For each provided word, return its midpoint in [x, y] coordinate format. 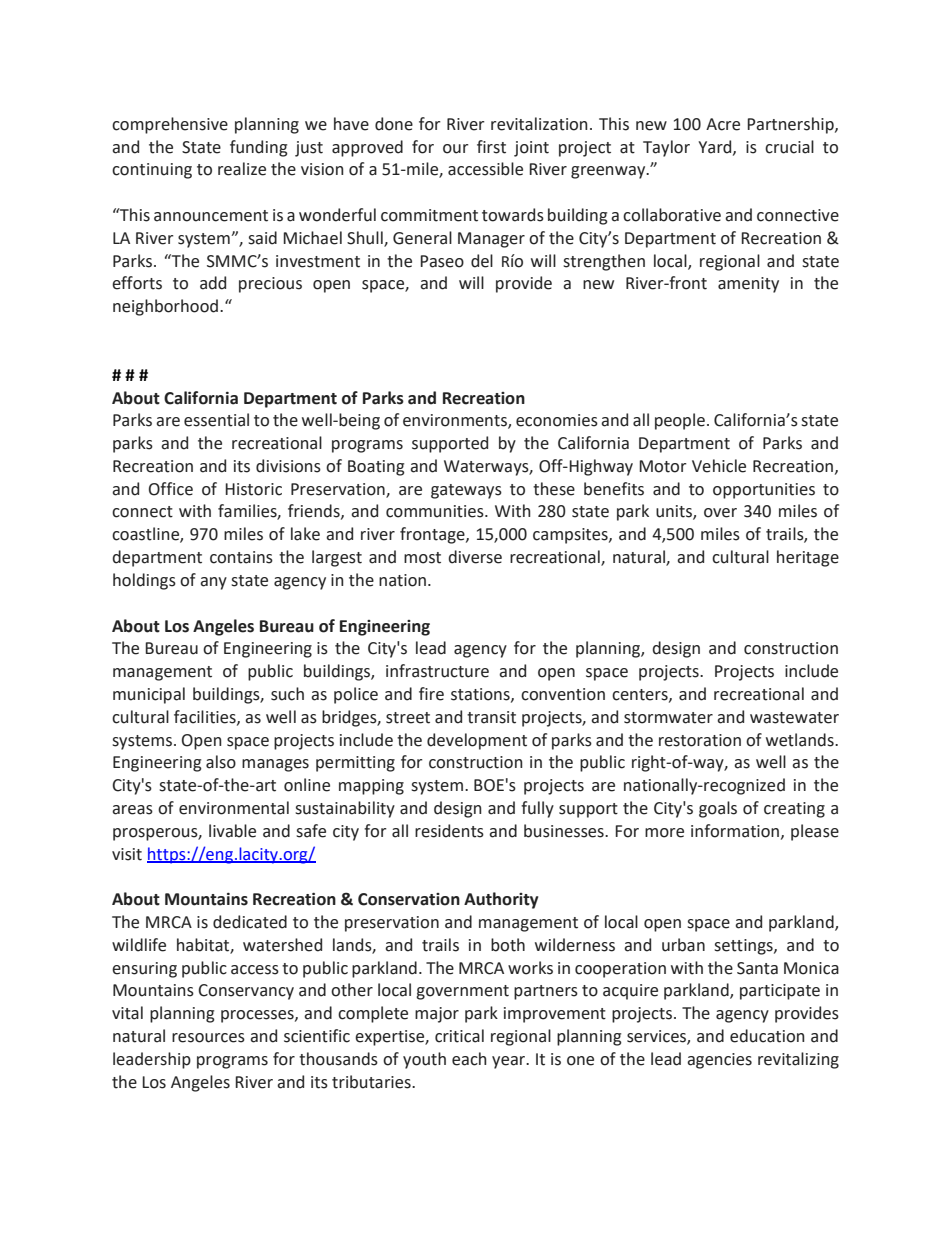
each [469, 1059]
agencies [719, 1061]
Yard [716, 147]
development [477, 741]
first [491, 147]
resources [208, 1038]
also [221, 762]
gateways [466, 491]
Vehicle [719, 466]
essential [216, 420]
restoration [700, 740]
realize [242, 169]
